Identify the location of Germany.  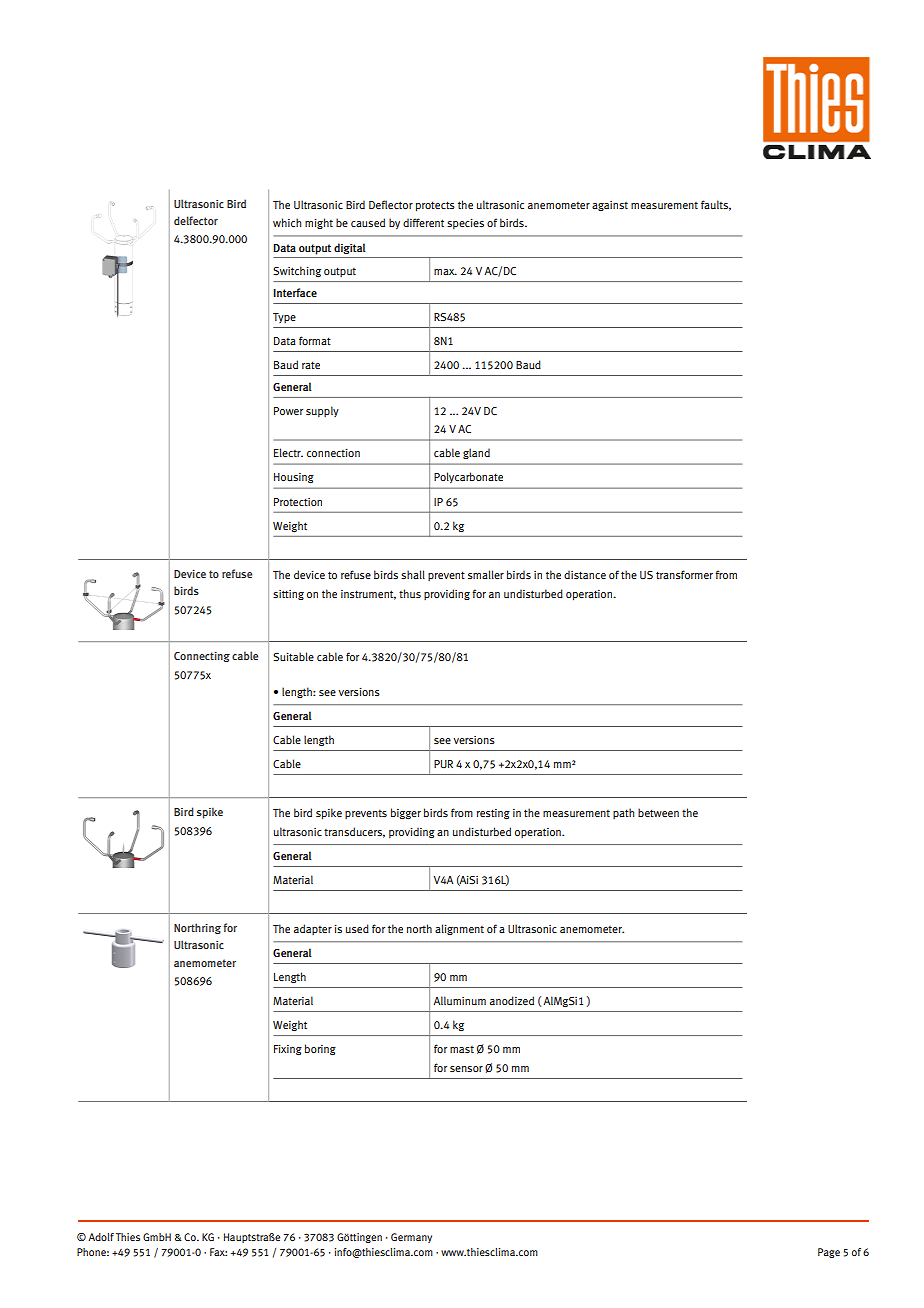
(411, 1238).
